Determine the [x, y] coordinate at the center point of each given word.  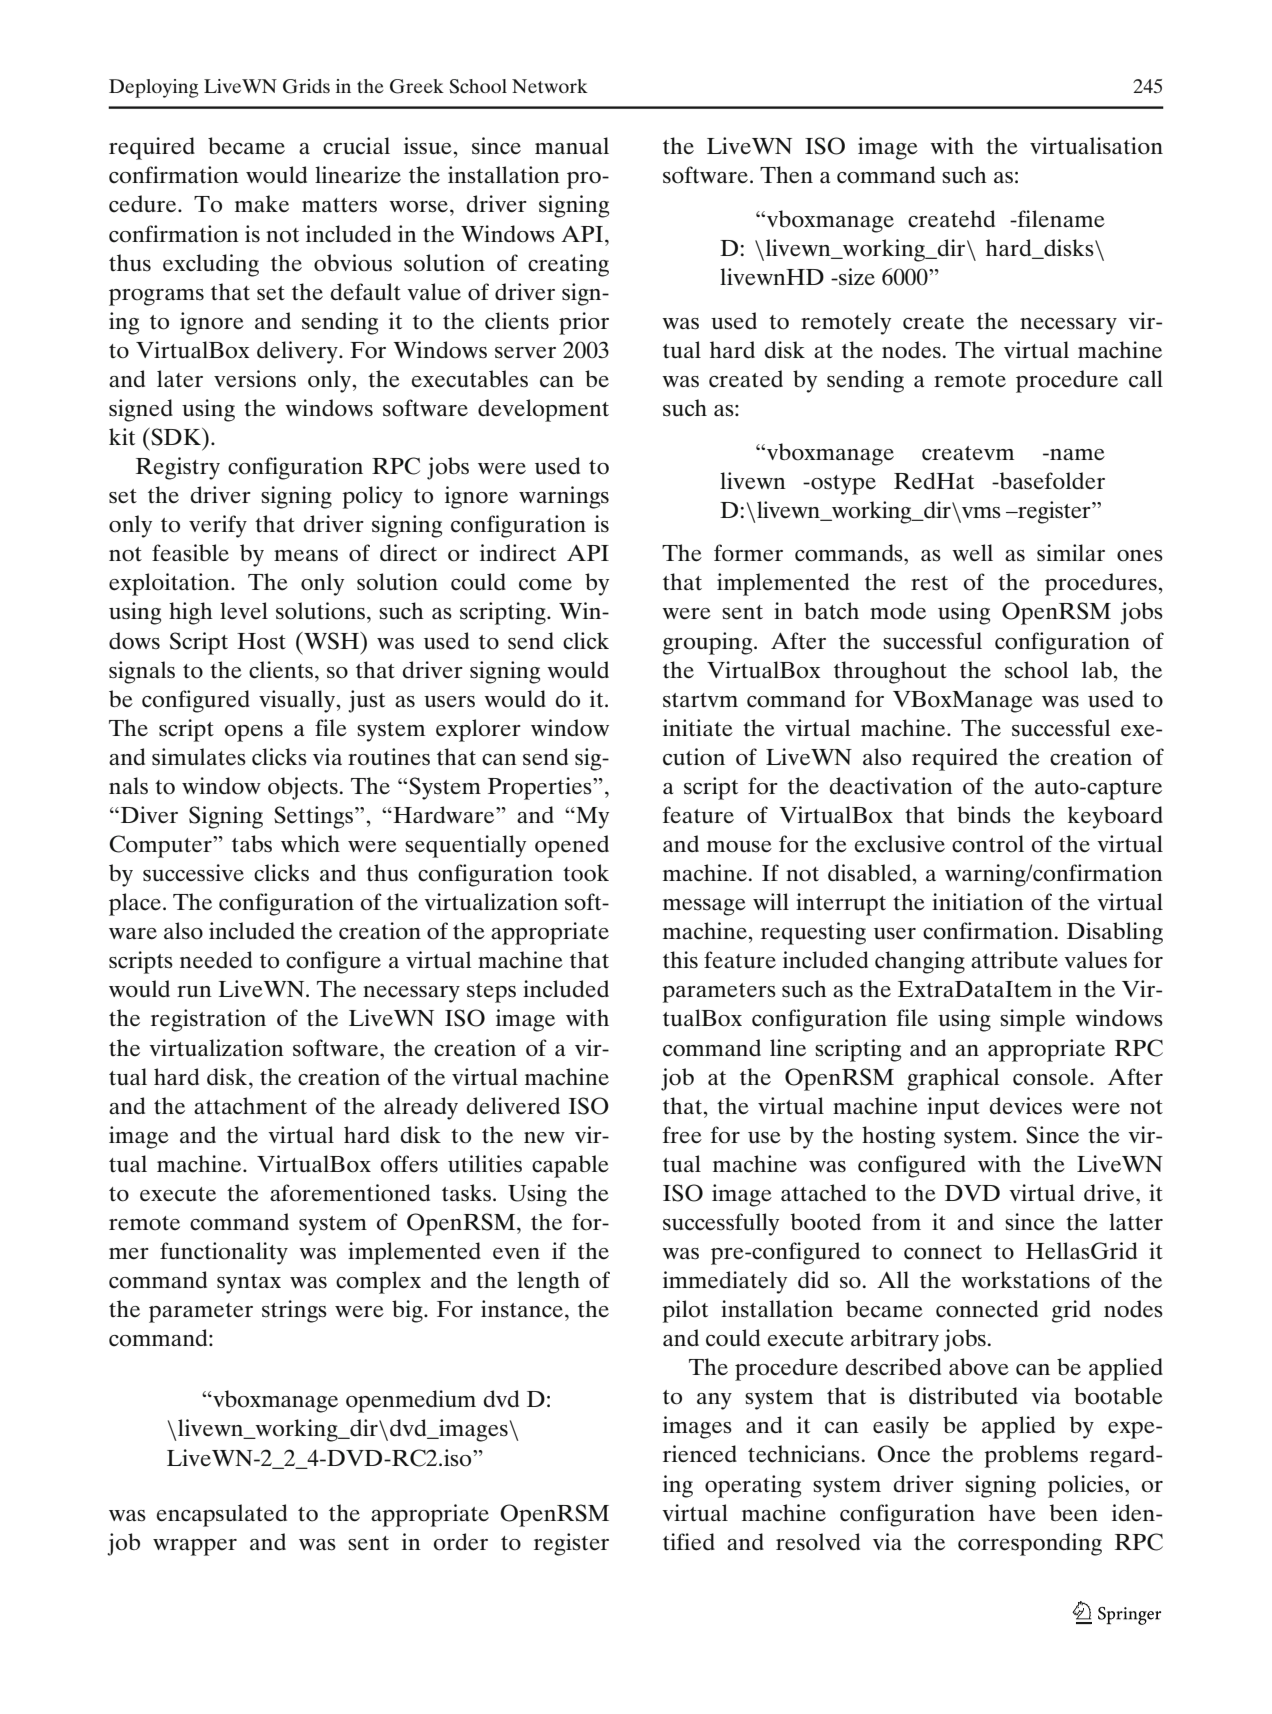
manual [572, 146]
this [680, 960]
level [244, 611]
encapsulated [222, 1515]
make [262, 203]
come [545, 585]
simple [1032, 1020]
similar [1071, 553]
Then [786, 175]
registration [208, 1020]
